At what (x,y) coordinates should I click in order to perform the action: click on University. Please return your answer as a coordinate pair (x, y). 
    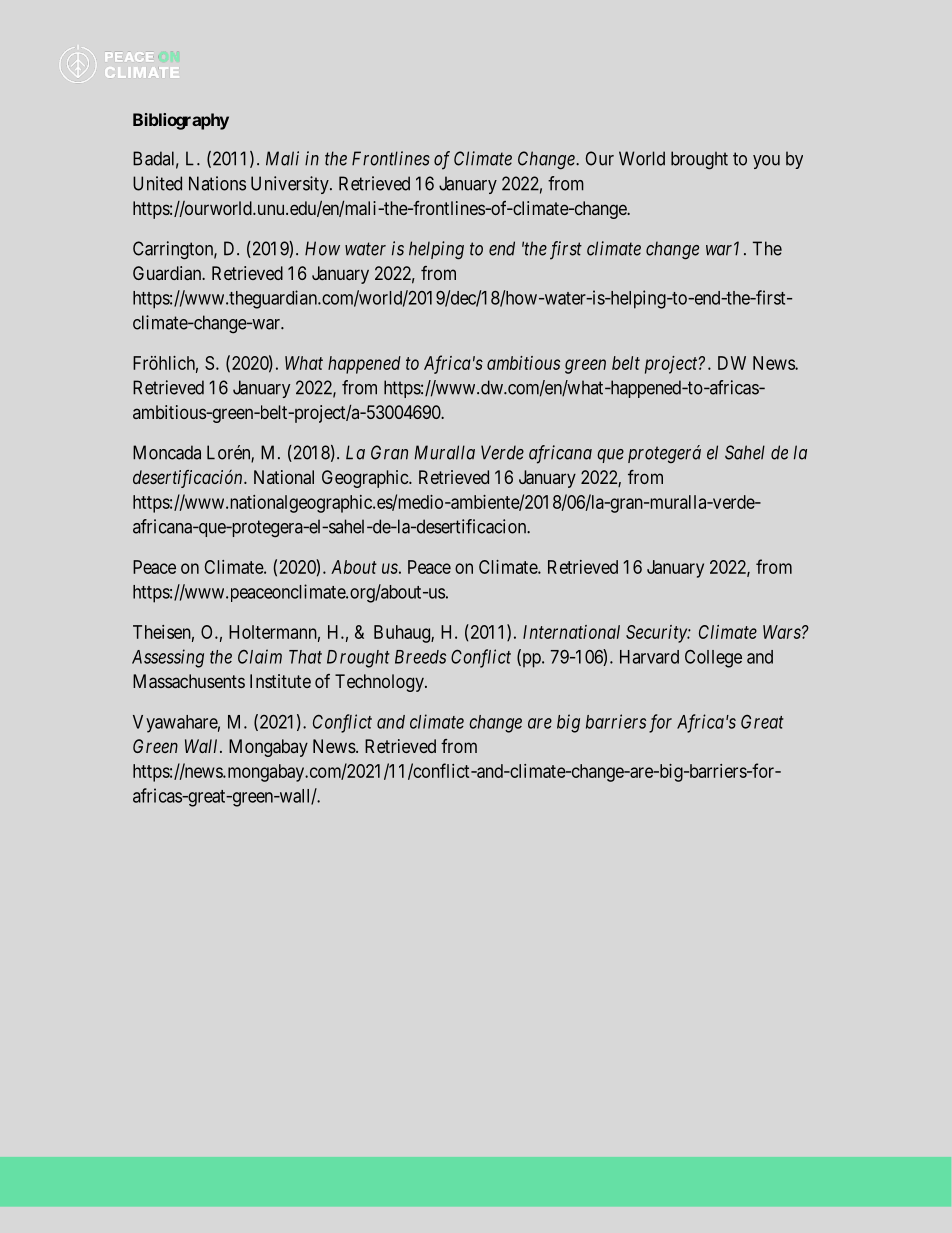
    Looking at the image, I should click on (291, 185).
